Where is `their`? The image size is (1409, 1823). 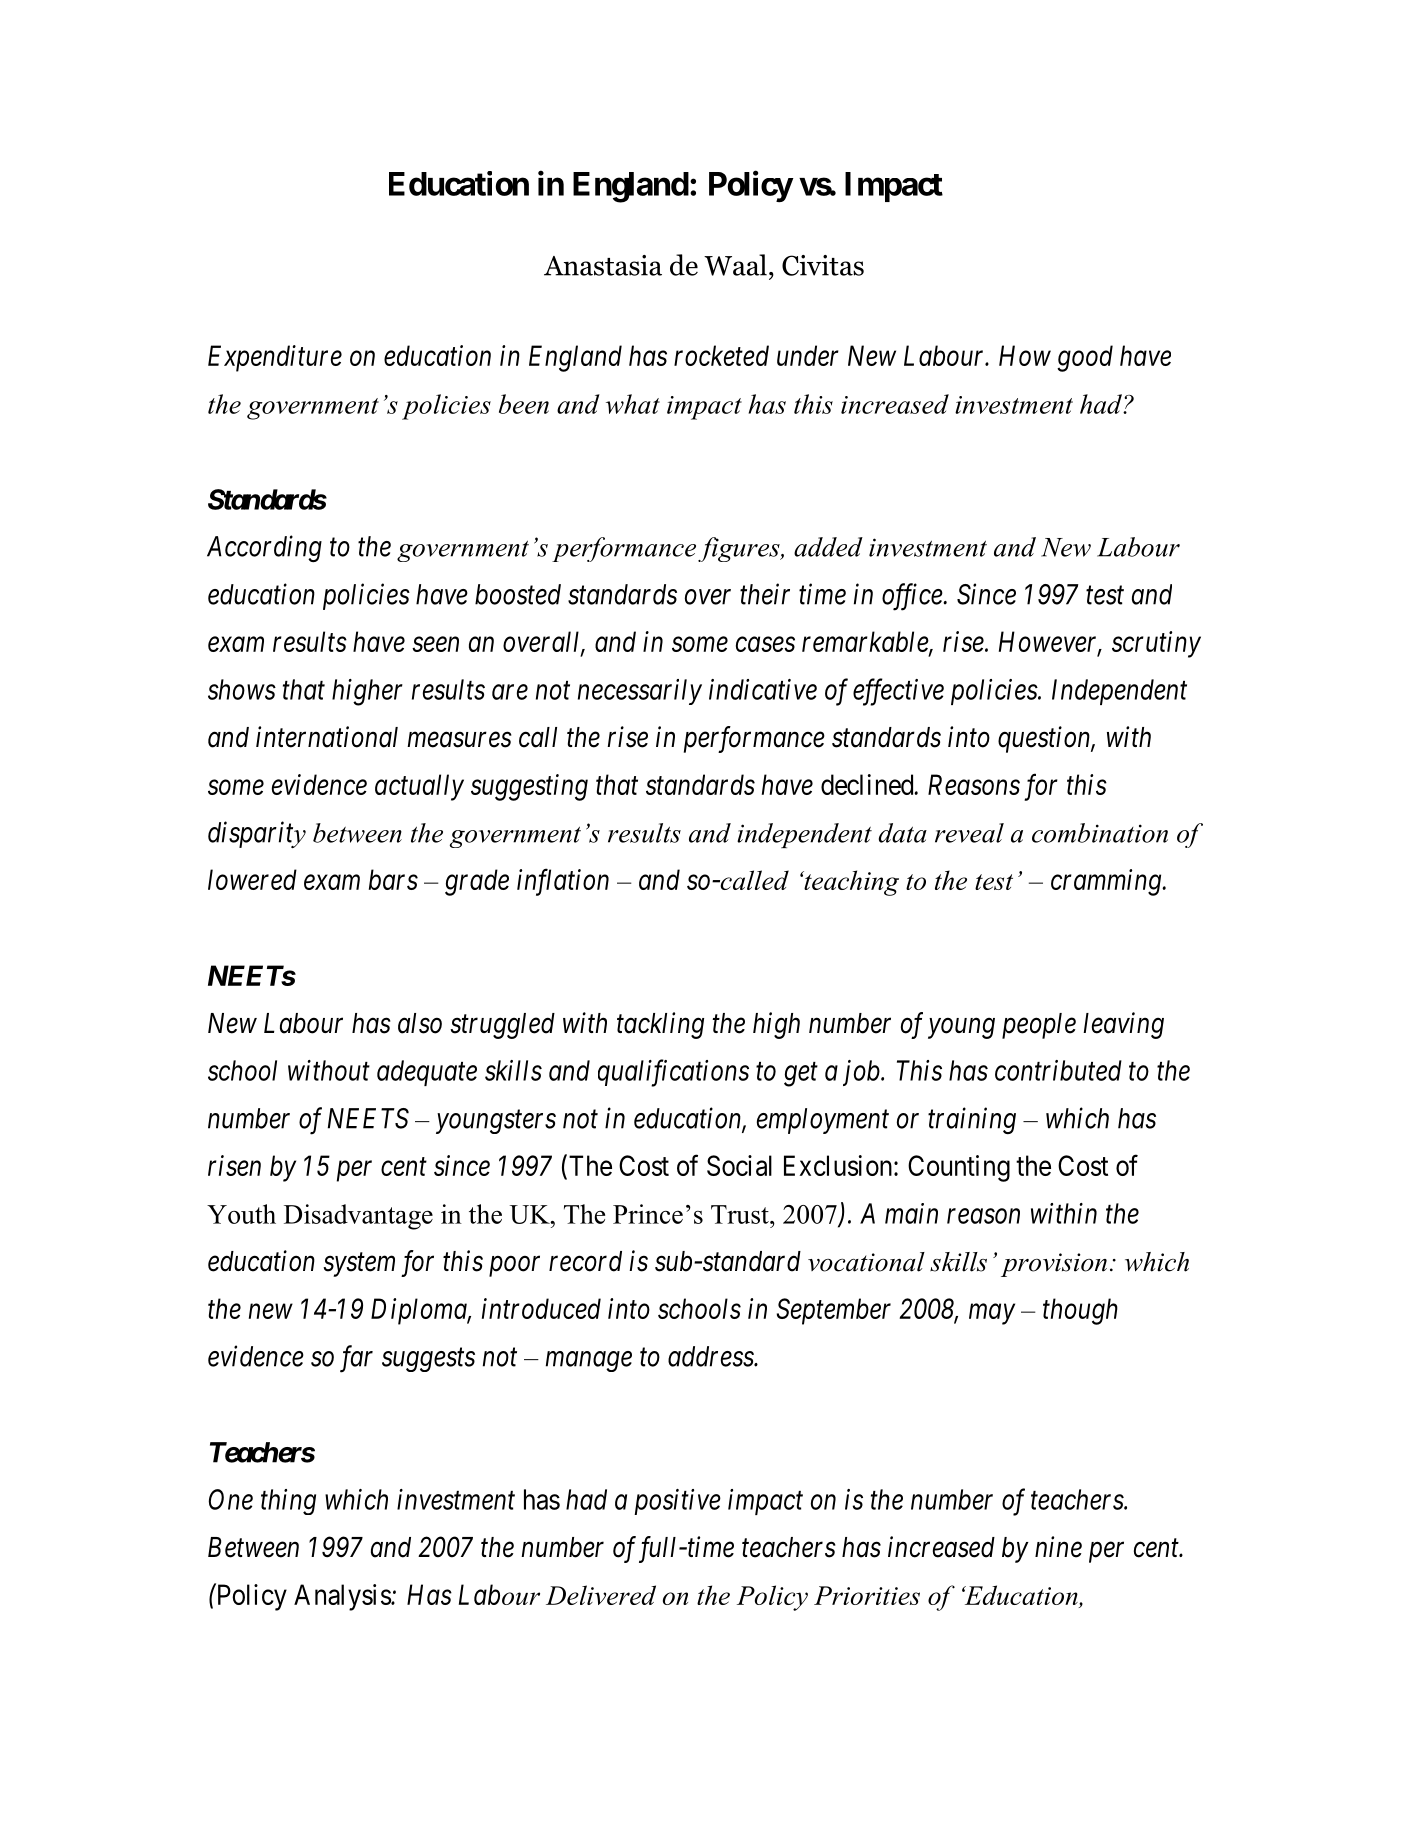
their is located at coordinates (765, 594).
